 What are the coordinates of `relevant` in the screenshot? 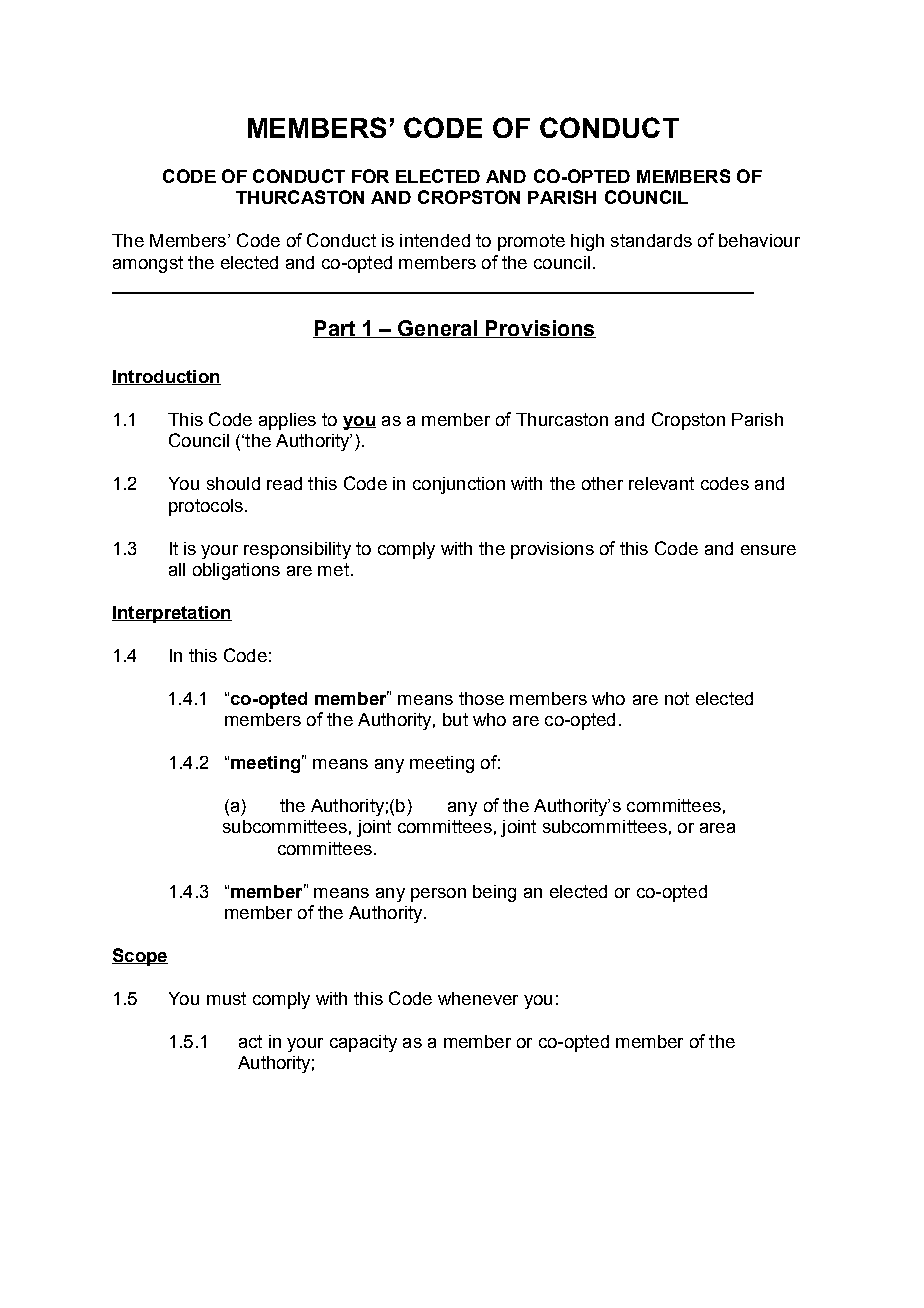 It's located at (661, 483).
